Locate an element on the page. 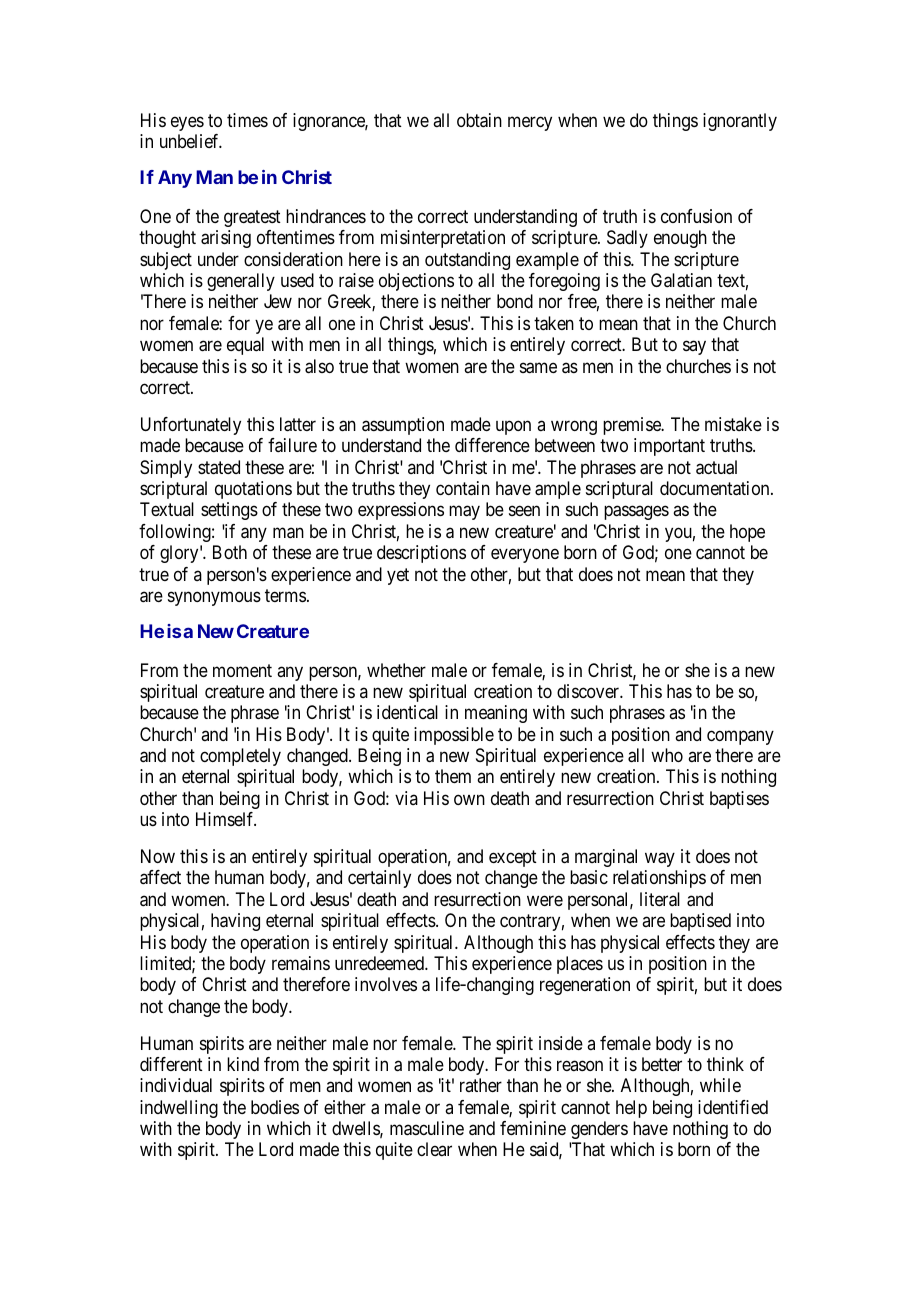 The image size is (924, 1307). Himself is located at coordinates (226, 819).
